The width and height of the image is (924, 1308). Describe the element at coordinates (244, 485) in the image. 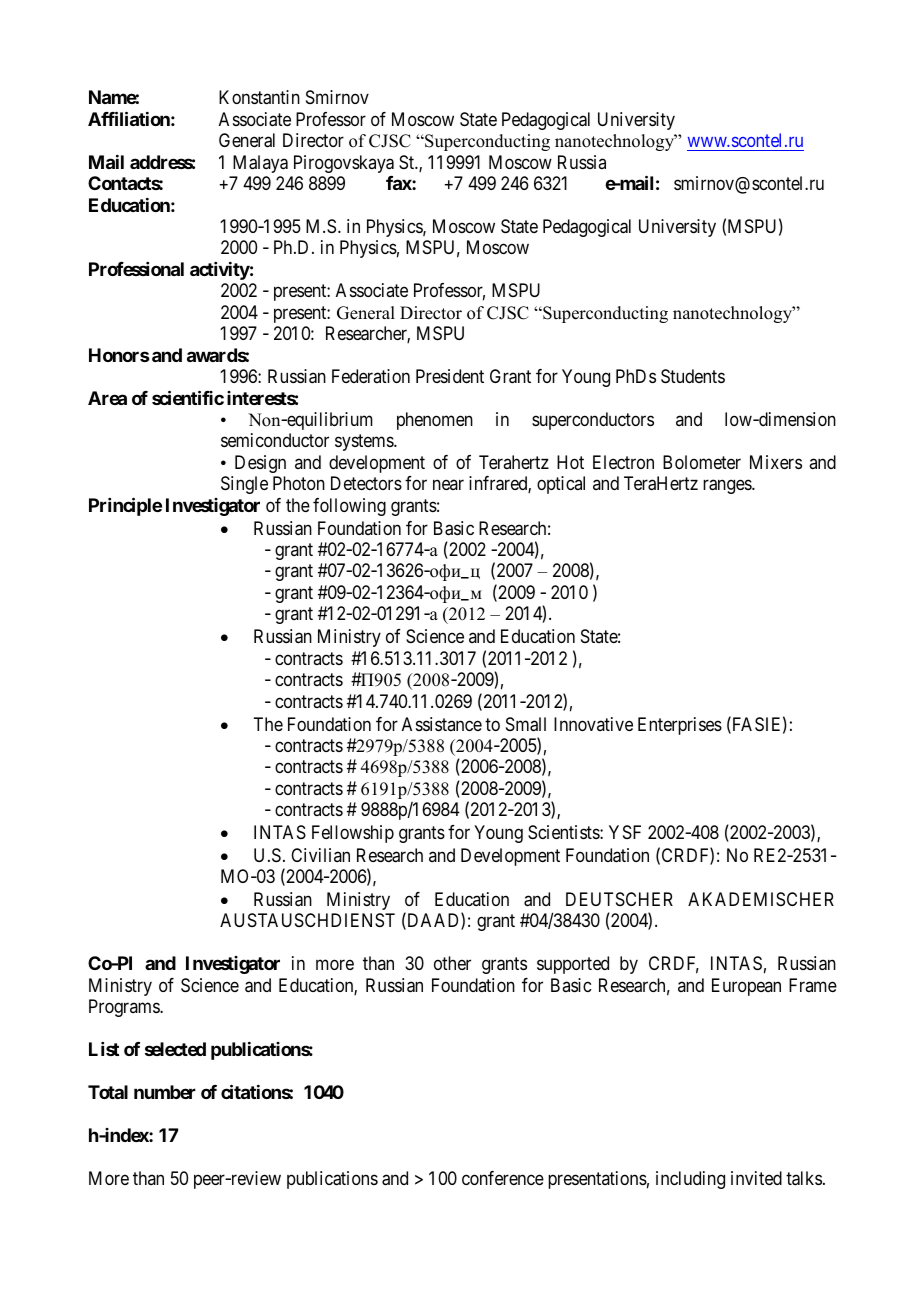

I see `Single` at that location.
